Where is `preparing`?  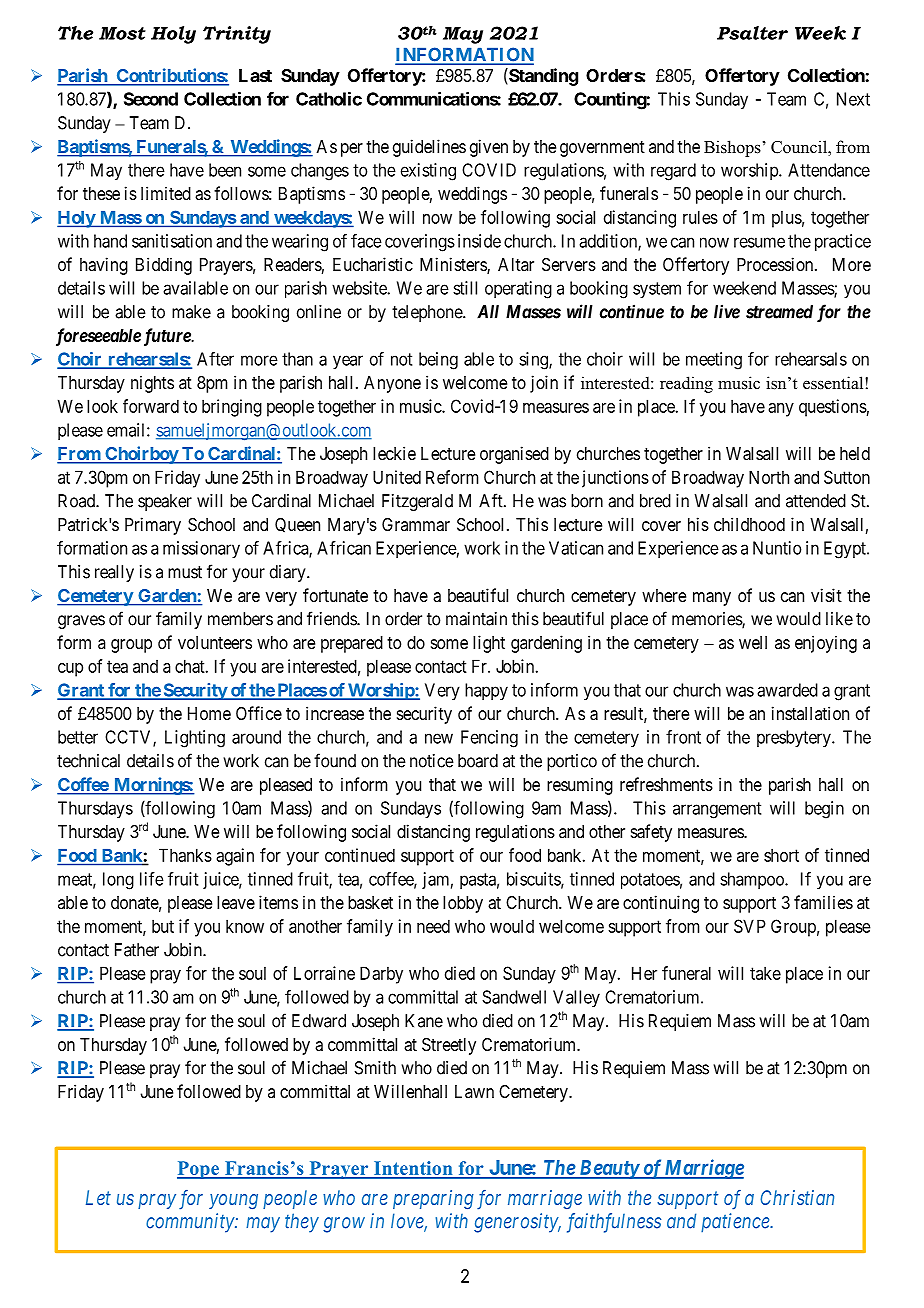 preparing is located at coordinates (433, 1199).
